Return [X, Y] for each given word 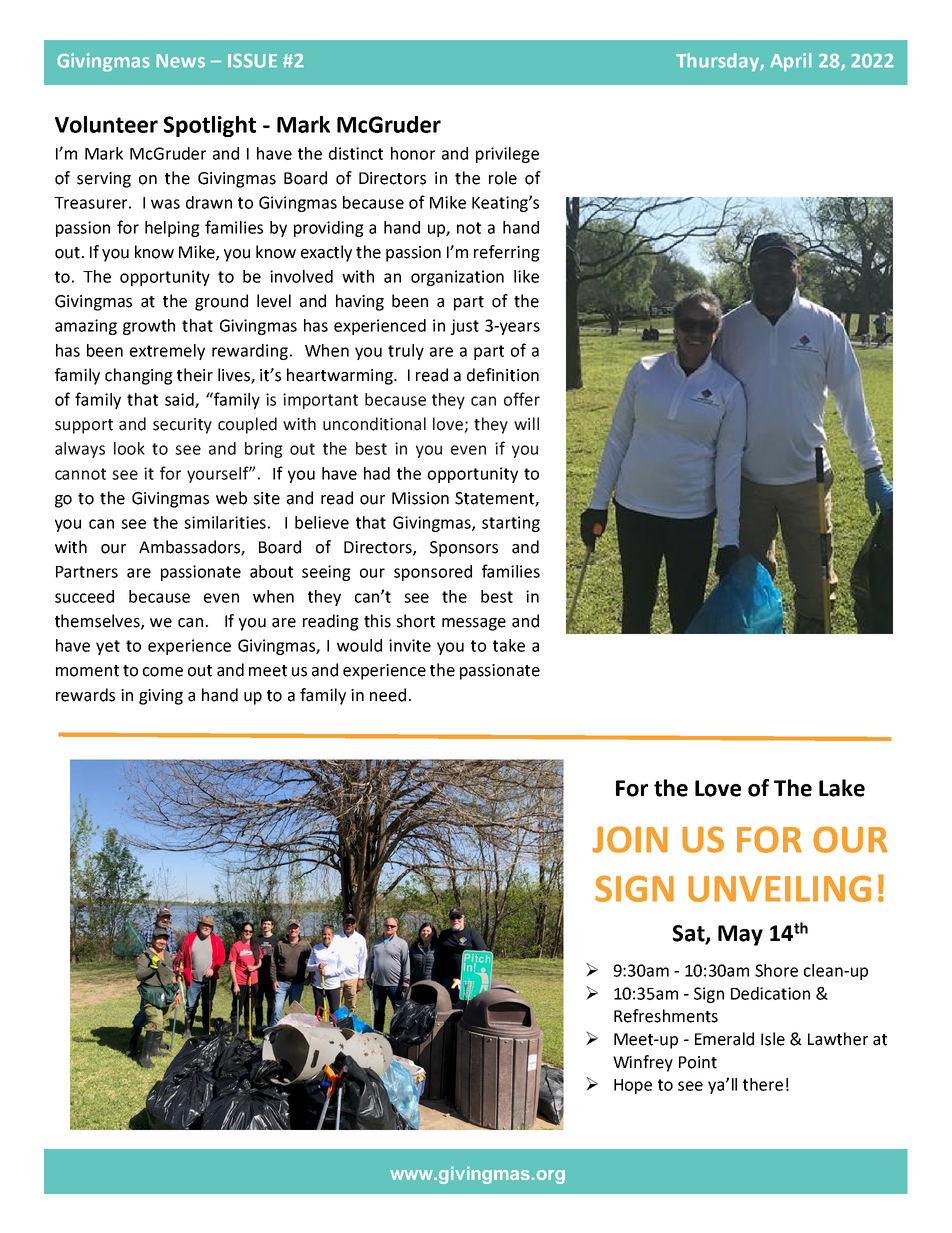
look [129, 448]
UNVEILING [779, 888]
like [526, 276]
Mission [420, 498]
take [509, 645]
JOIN [630, 839]
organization [457, 278]
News [180, 61]
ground [221, 302]
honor [413, 153]
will [526, 423]
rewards [85, 695]
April [791, 62]
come [163, 672]
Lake [842, 788]
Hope [633, 1086]
